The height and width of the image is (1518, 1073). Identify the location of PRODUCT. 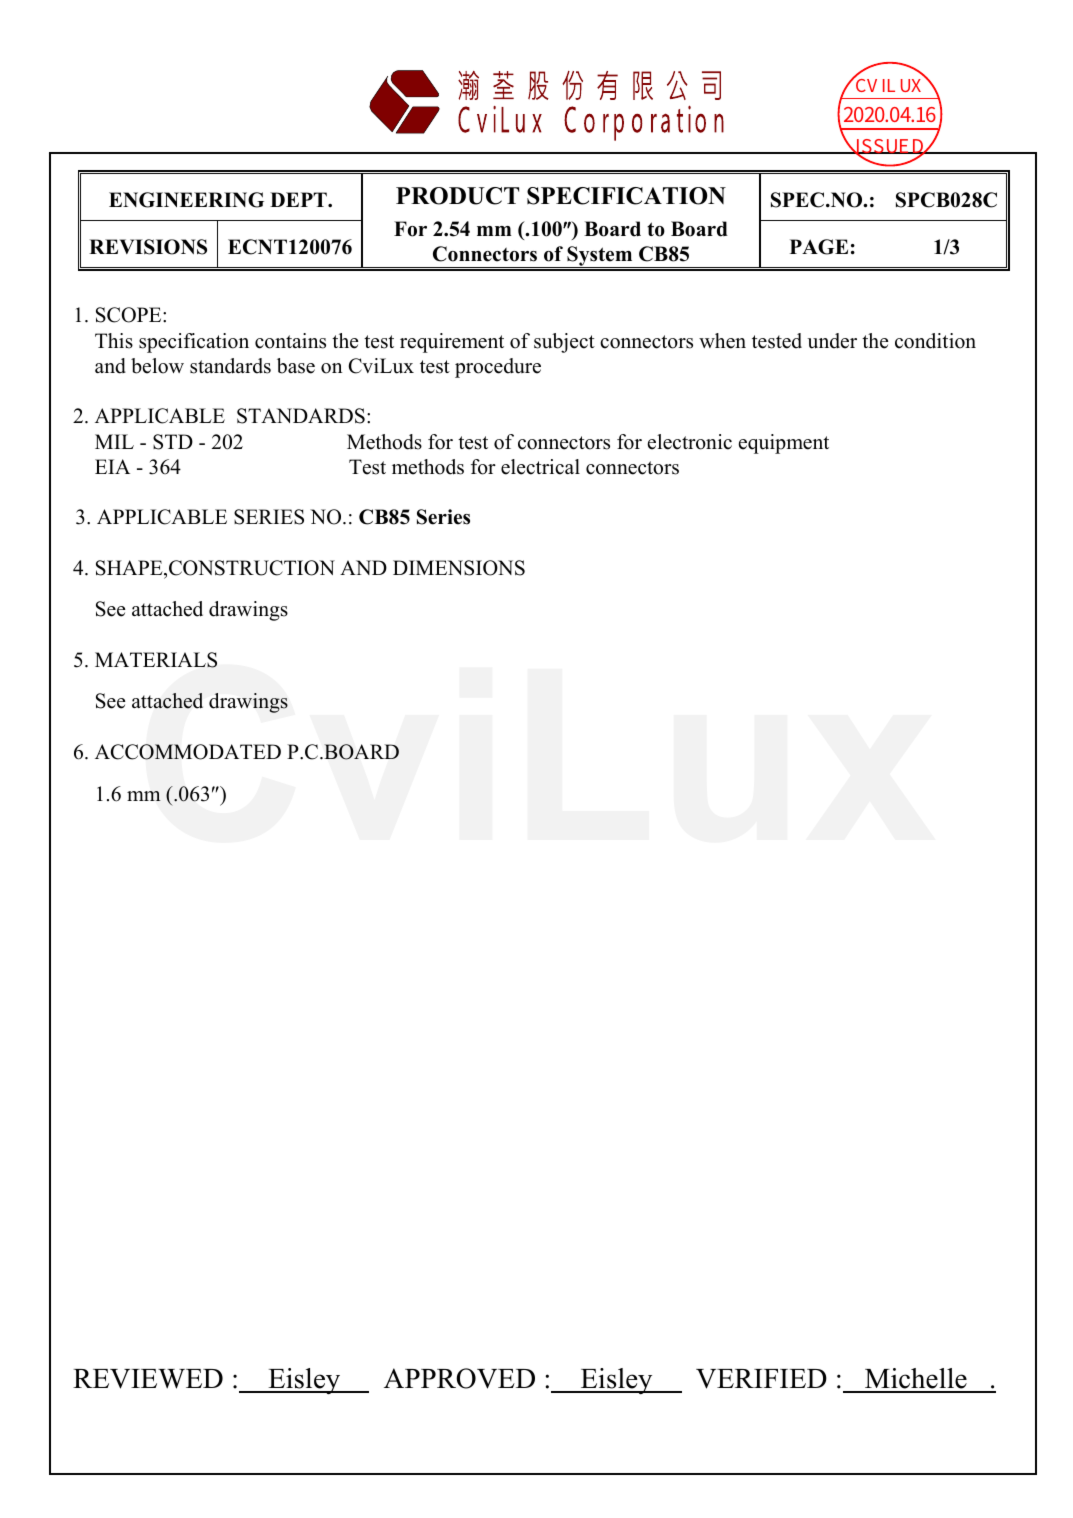
(457, 196).
